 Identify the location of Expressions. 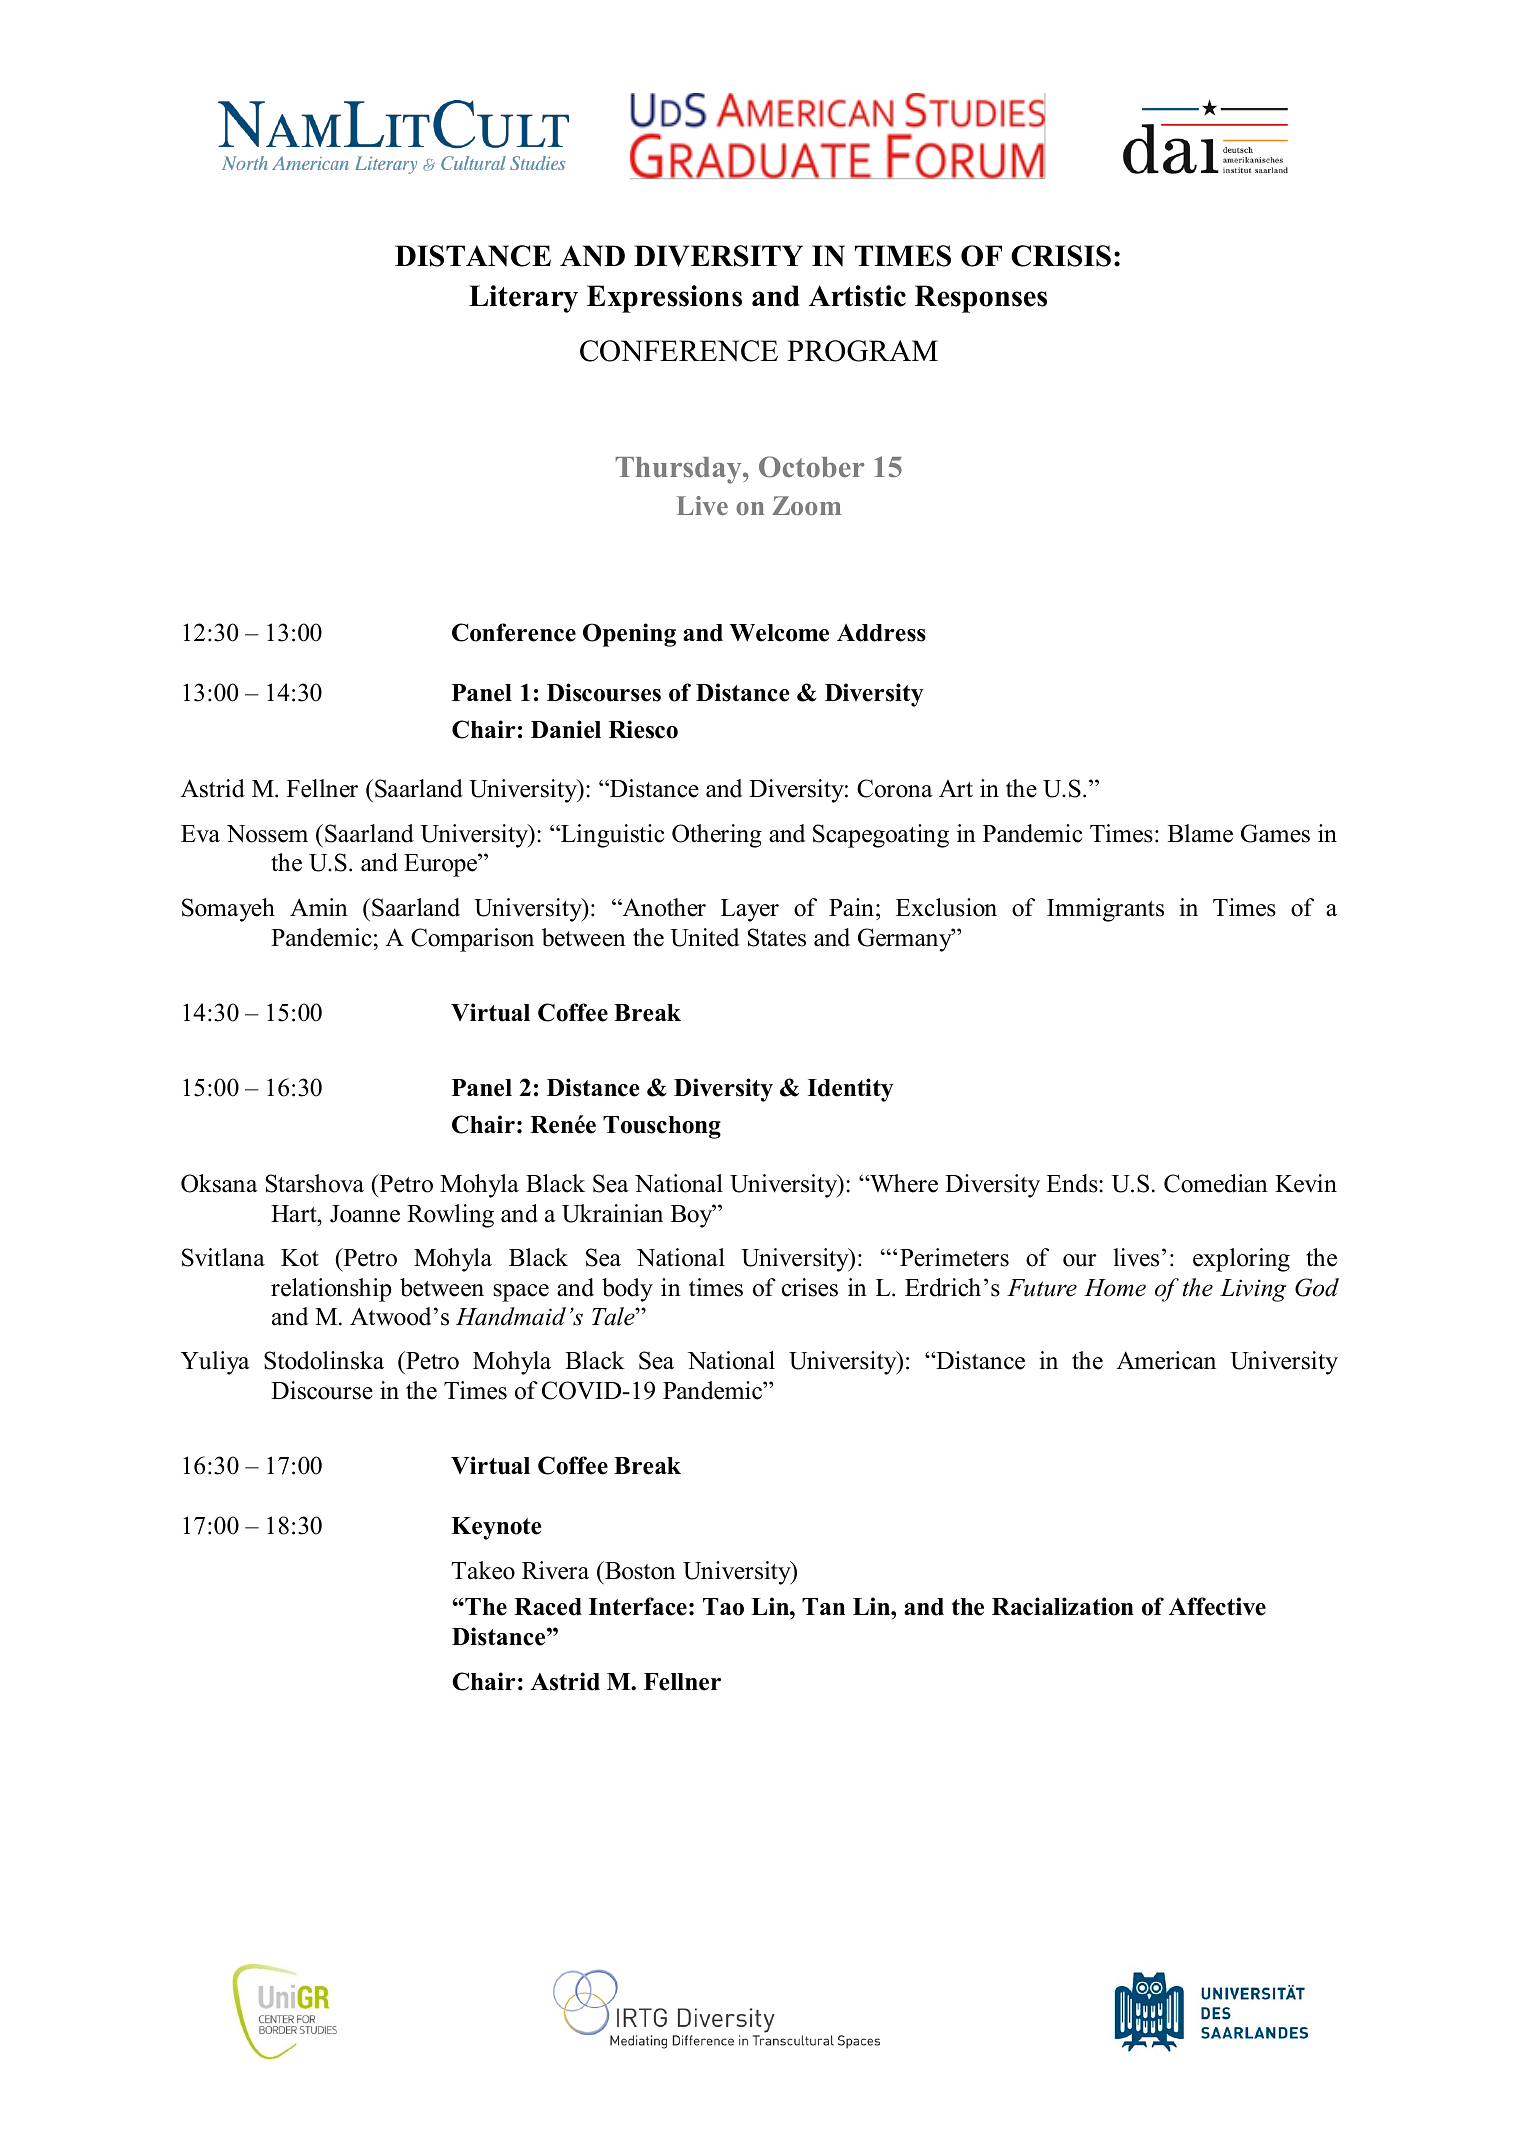
(664, 299).
